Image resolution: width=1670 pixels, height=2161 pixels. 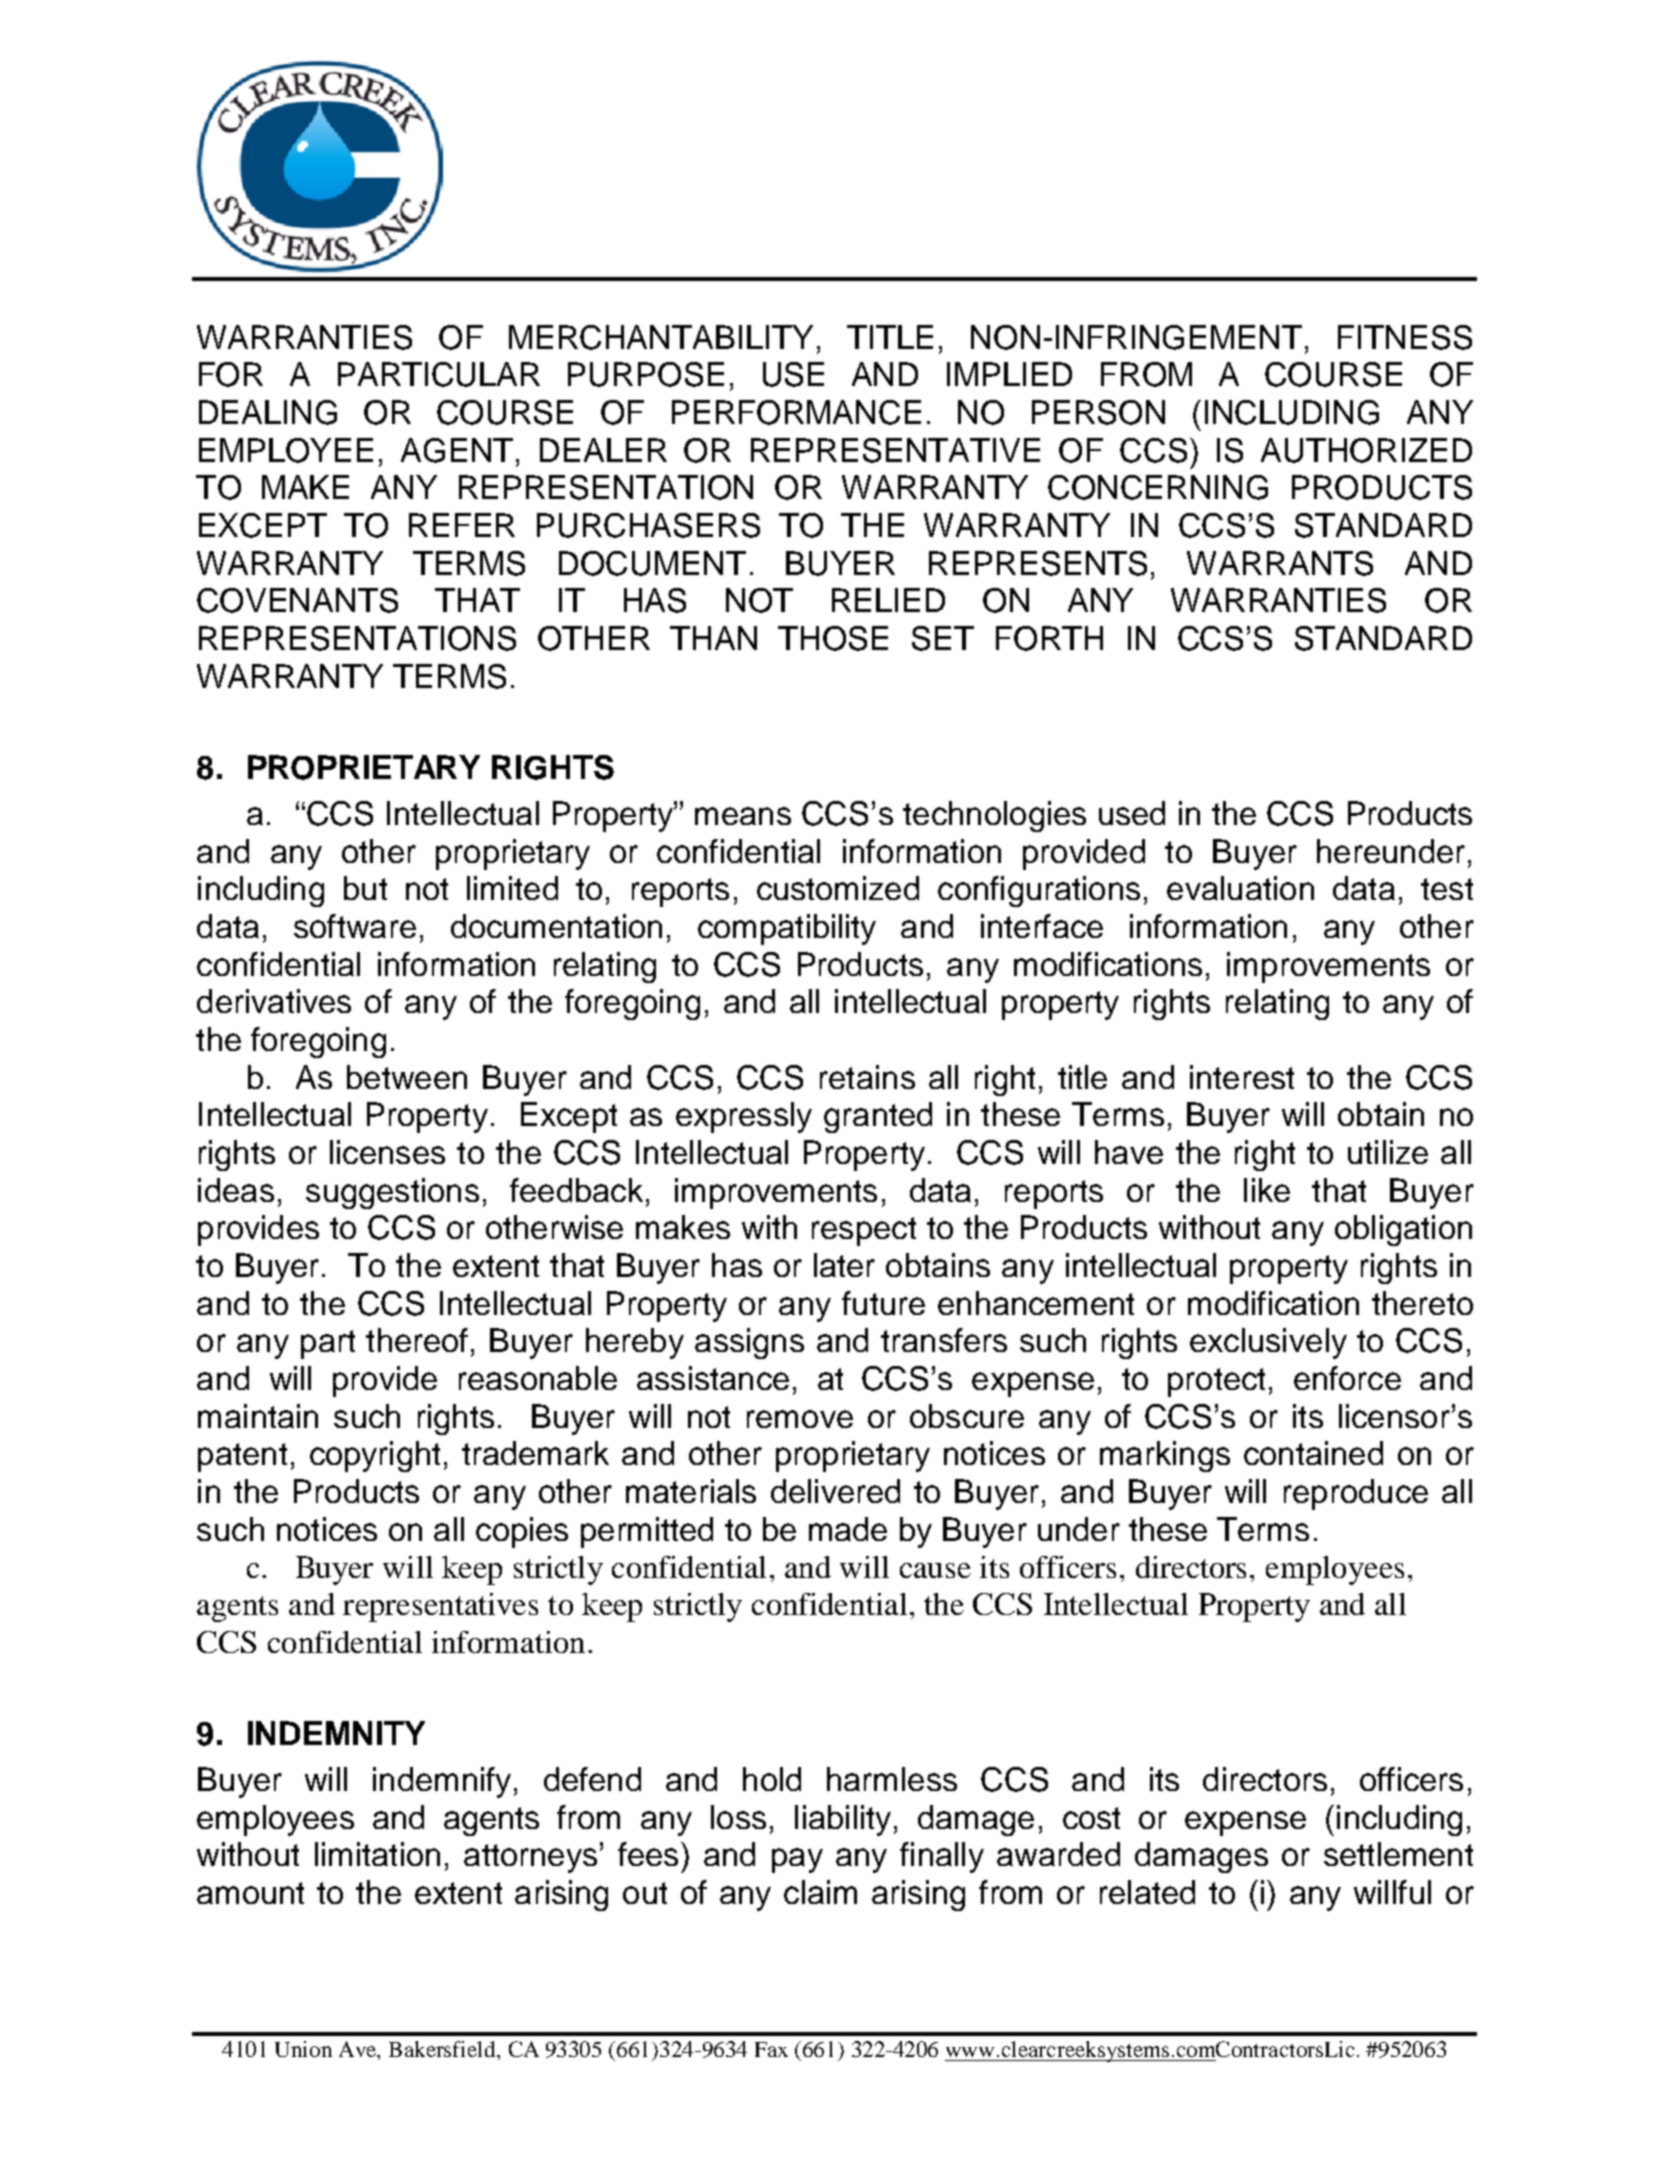 I want to click on like, so click(x=1267, y=1190).
